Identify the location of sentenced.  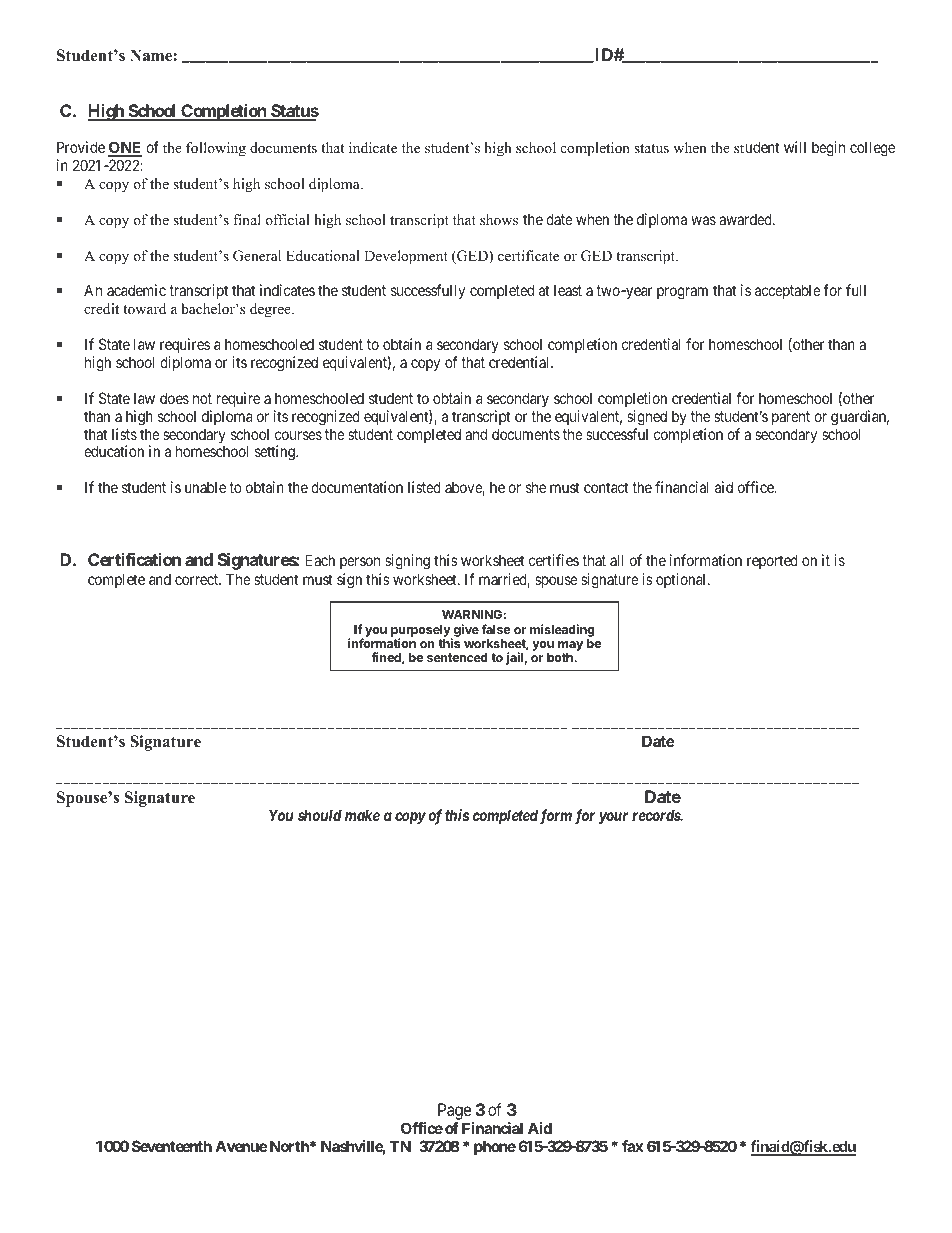
(457, 657).
